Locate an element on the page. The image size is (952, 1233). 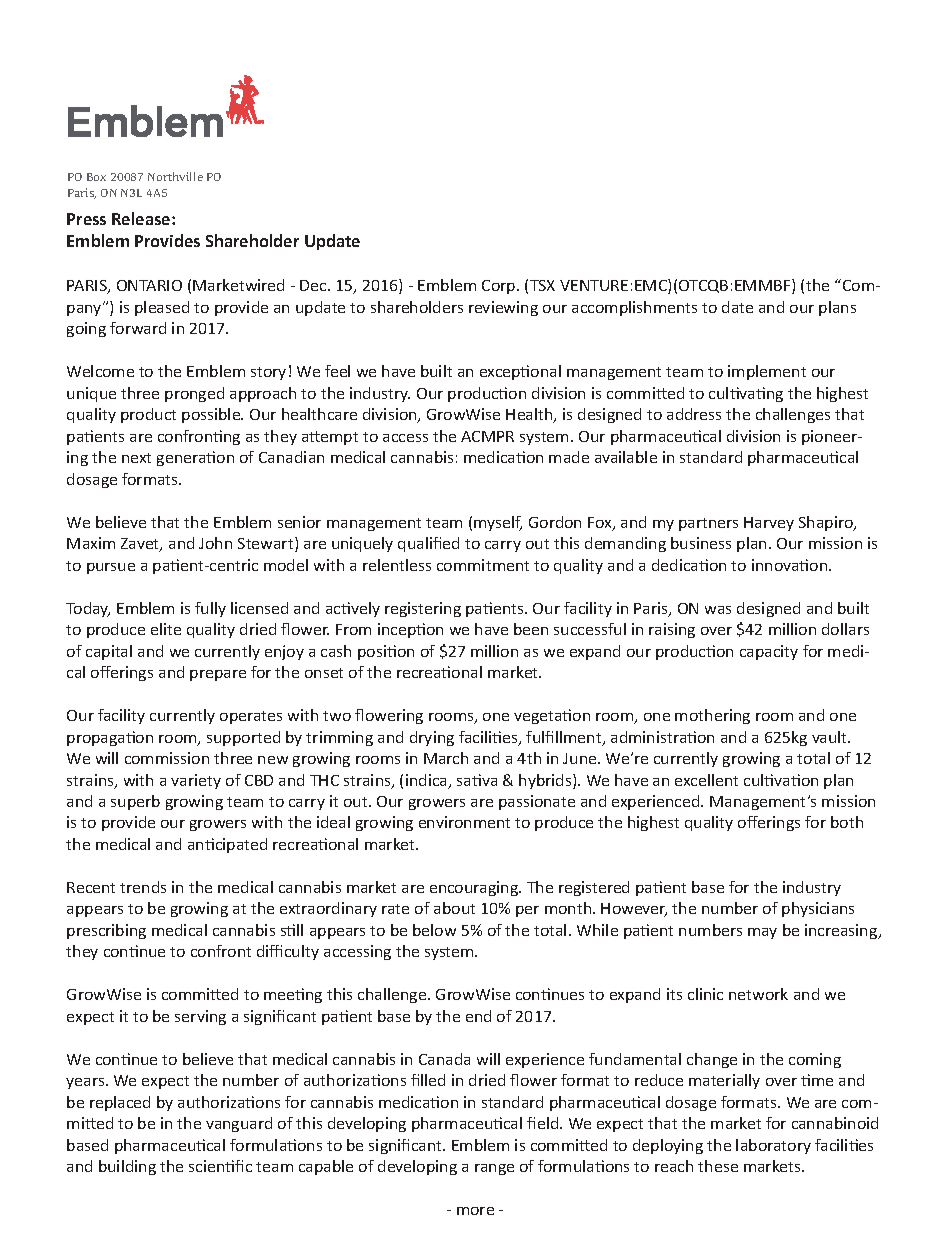
address is located at coordinates (694, 414).
